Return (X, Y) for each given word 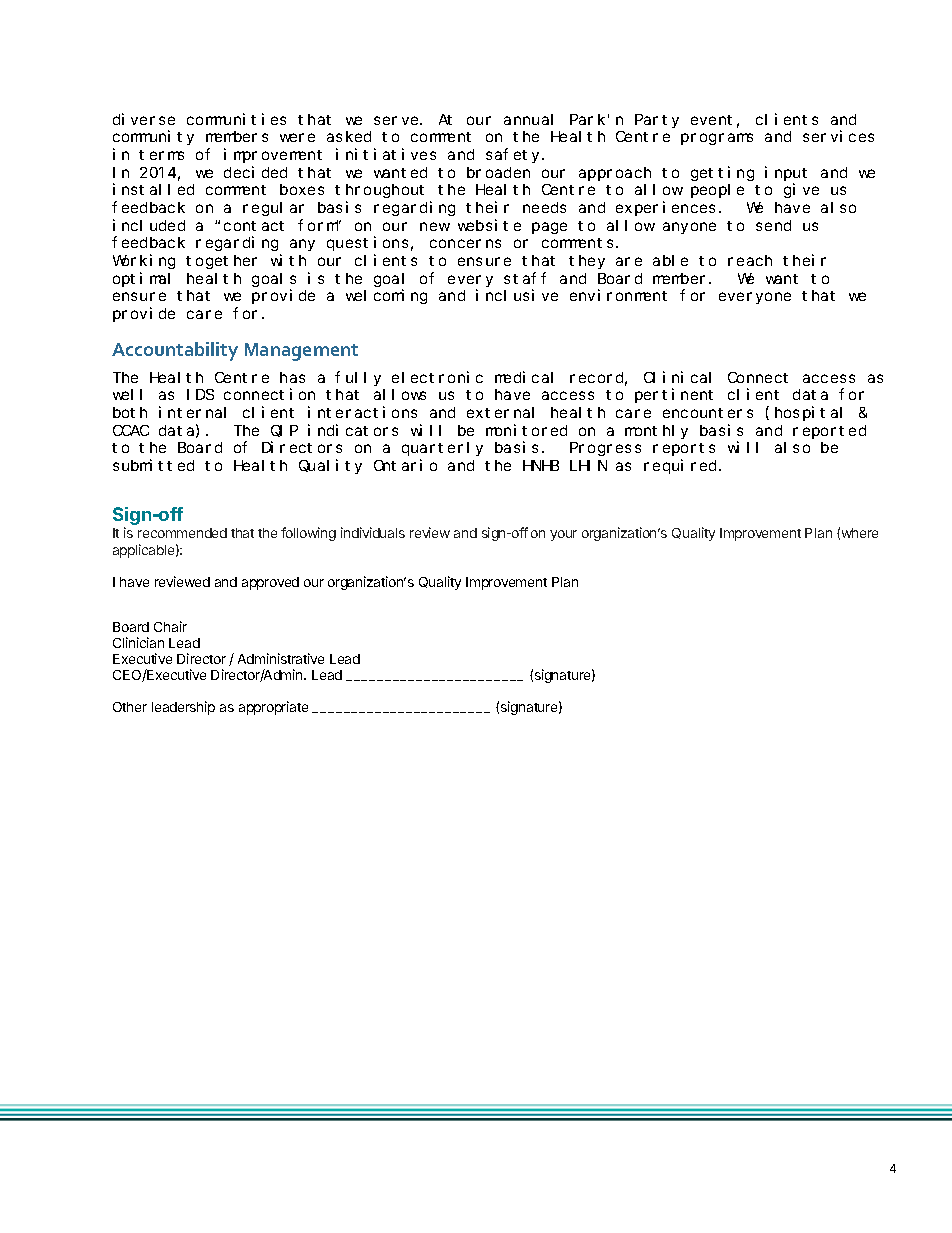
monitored (526, 430)
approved (270, 583)
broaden (498, 172)
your (563, 535)
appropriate (273, 708)
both (130, 412)
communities (236, 119)
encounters (708, 413)
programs (717, 139)
